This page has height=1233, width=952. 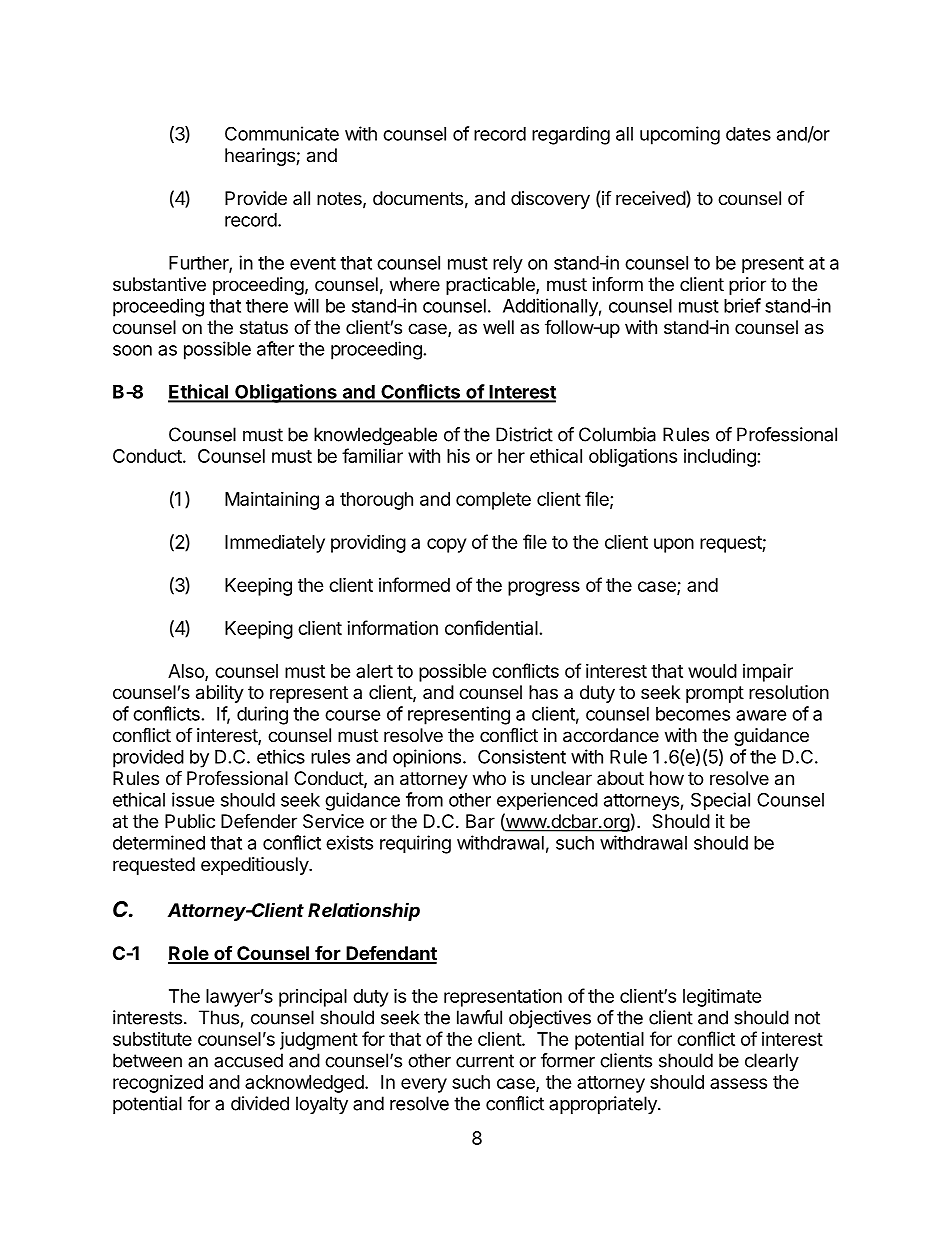 I want to click on assess, so click(x=738, y=1083).
